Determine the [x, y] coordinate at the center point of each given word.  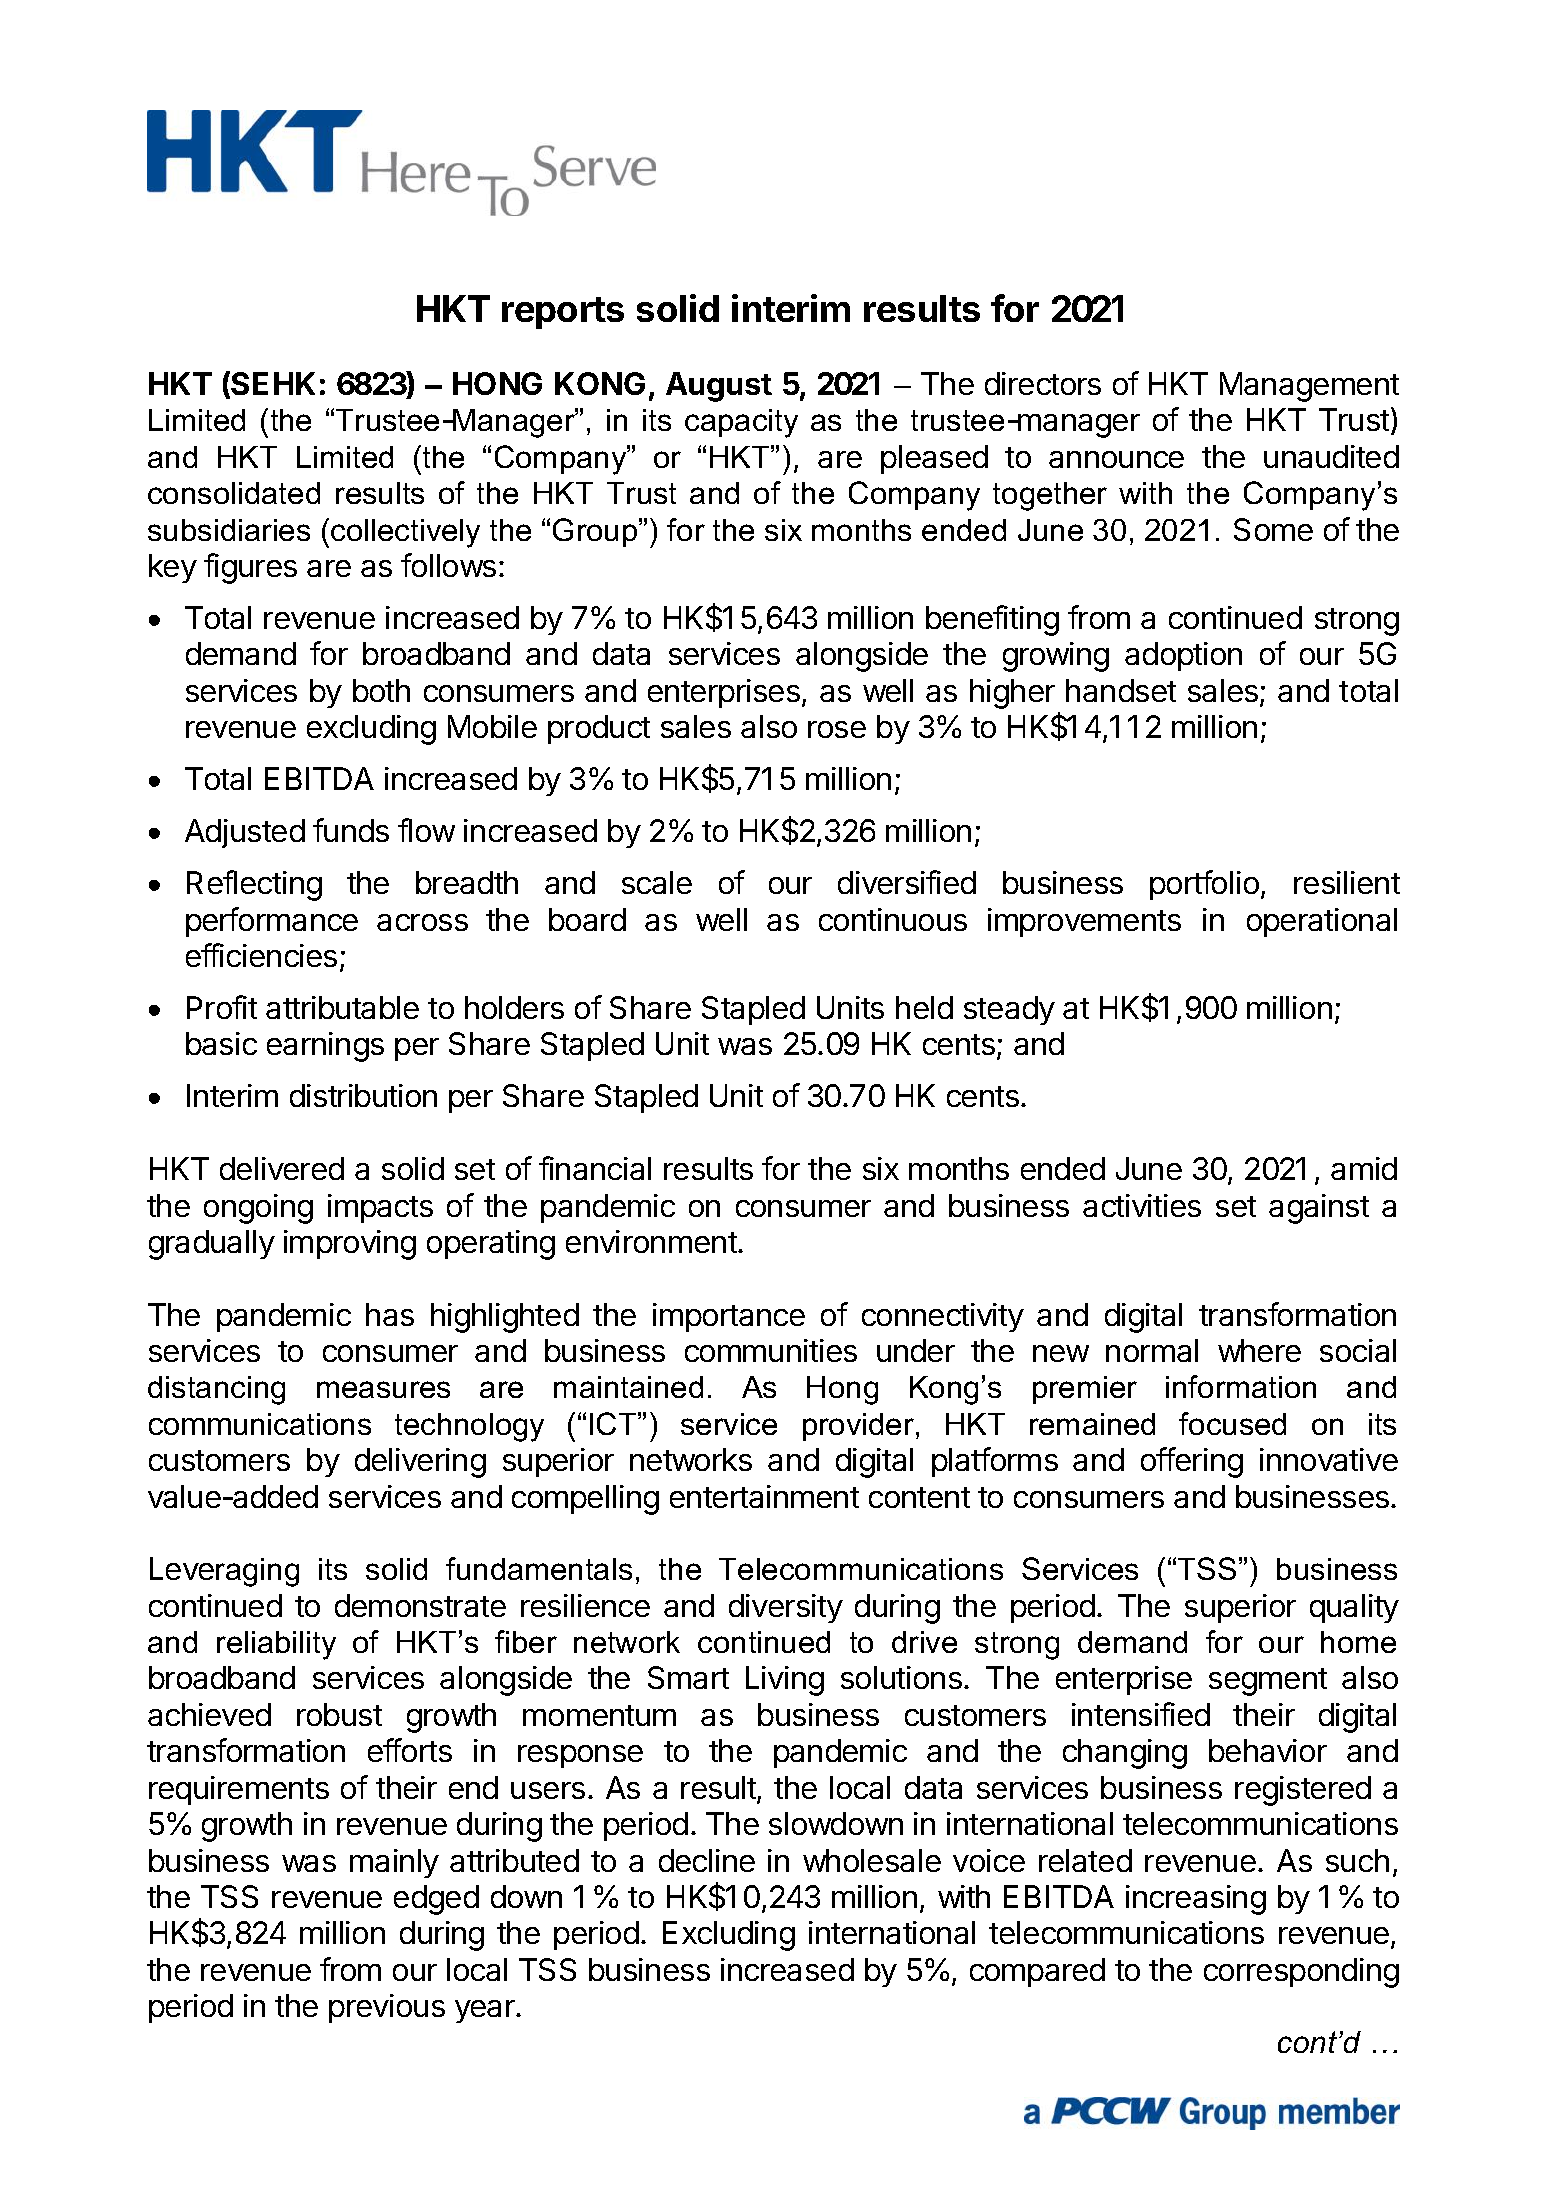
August [719, 387]
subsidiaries [229, 530]
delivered [282, 1168]
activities [1142, 1205]
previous [387, 2008]
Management [1309, 387]
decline [707, 1860]
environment [652, 1241]
